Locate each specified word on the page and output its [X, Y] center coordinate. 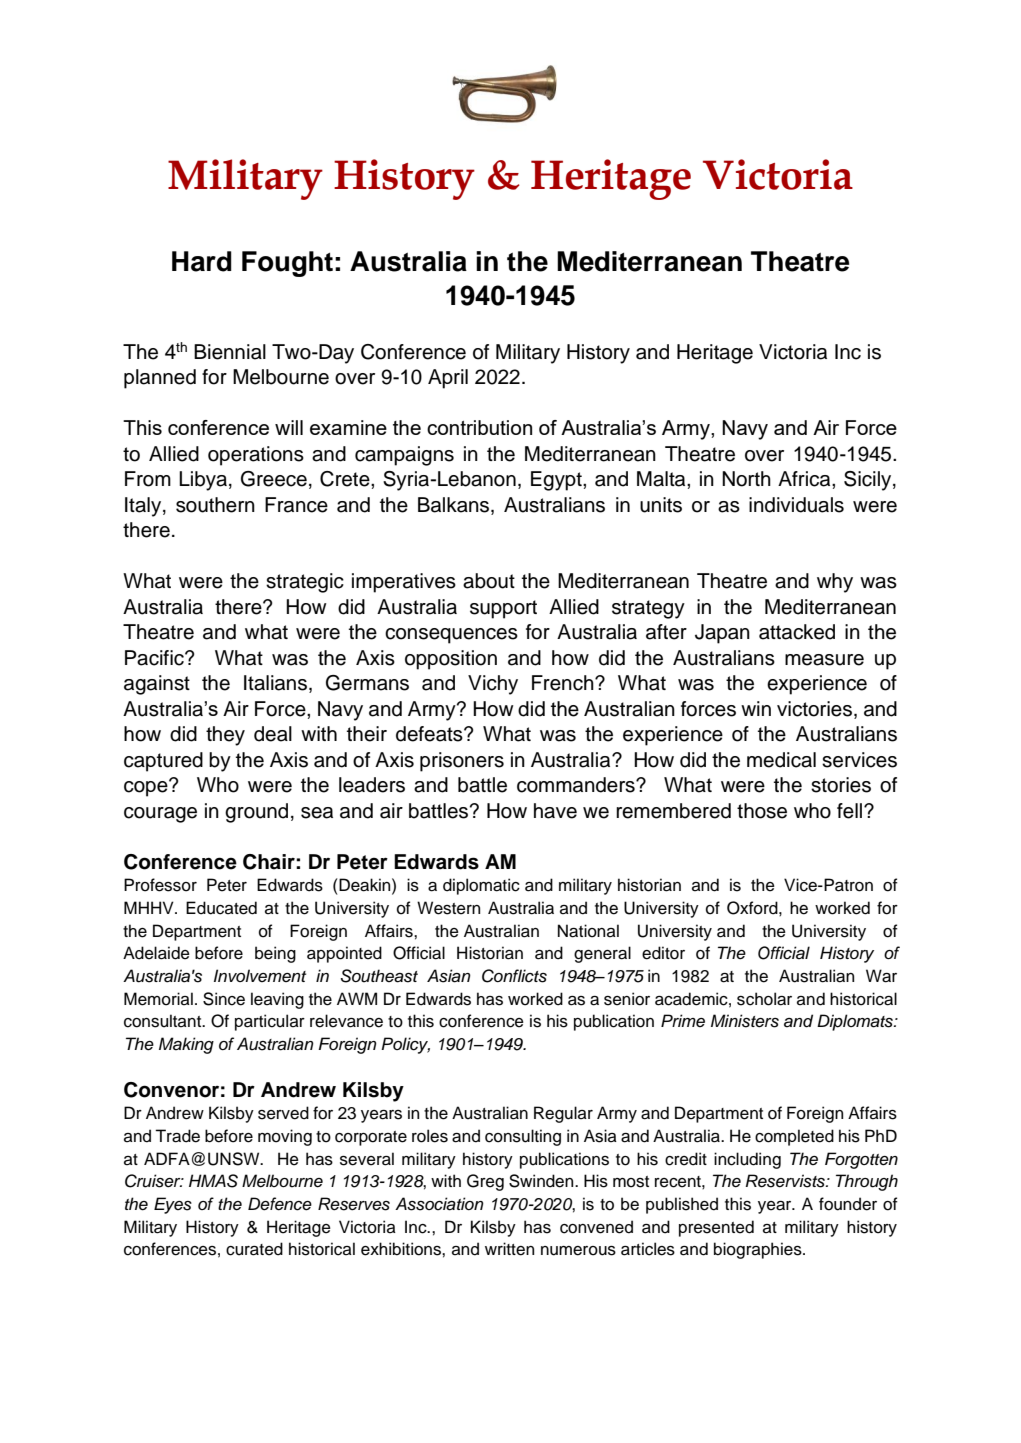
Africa [805, 479]
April [448, 379]
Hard [202, 261]
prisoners [462, 762]
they [225, 736]
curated [254, 1249]
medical [781, 760]
